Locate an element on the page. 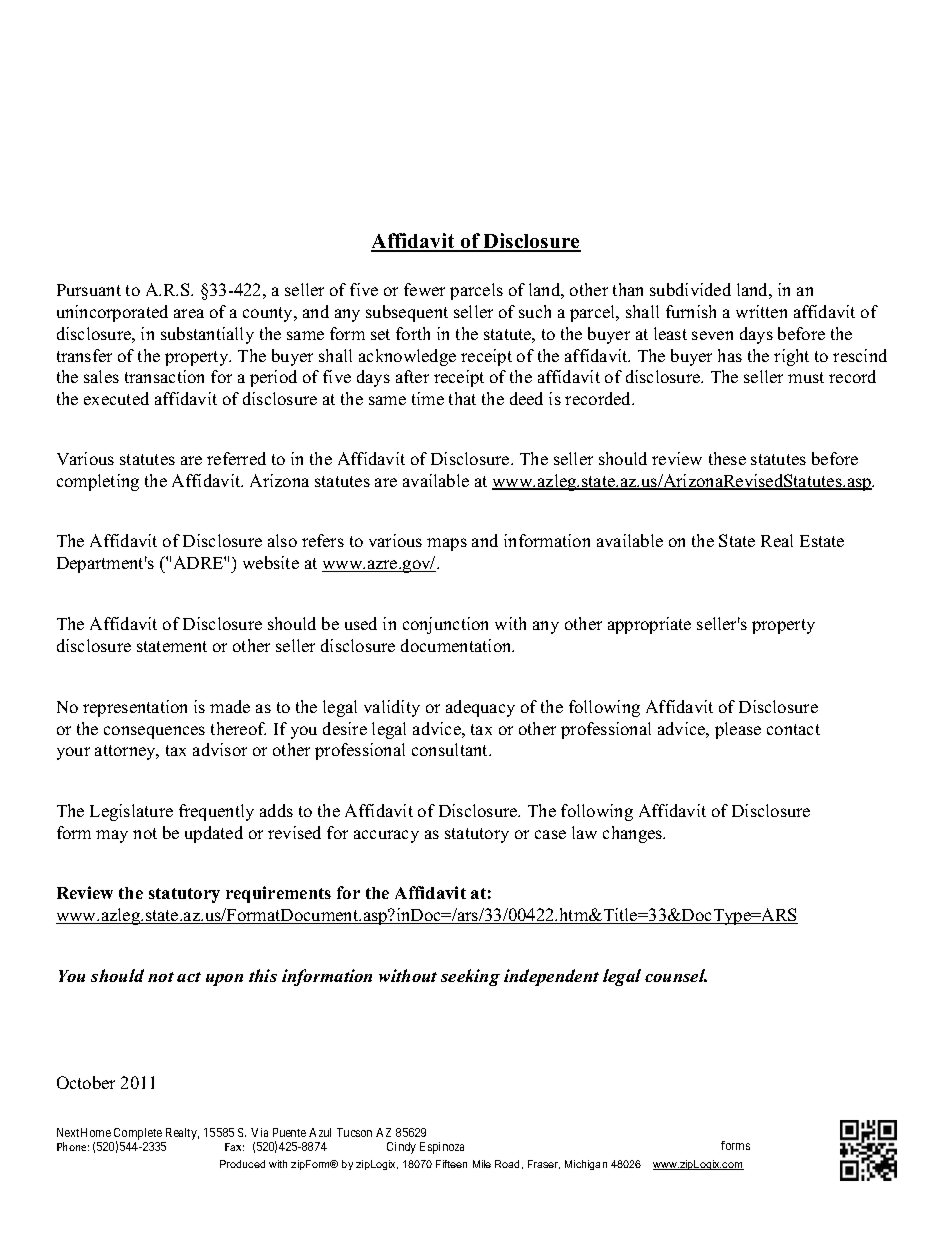 The height and width of the document is (1233, 952). subsequent is located at coordinates (407, 313).
